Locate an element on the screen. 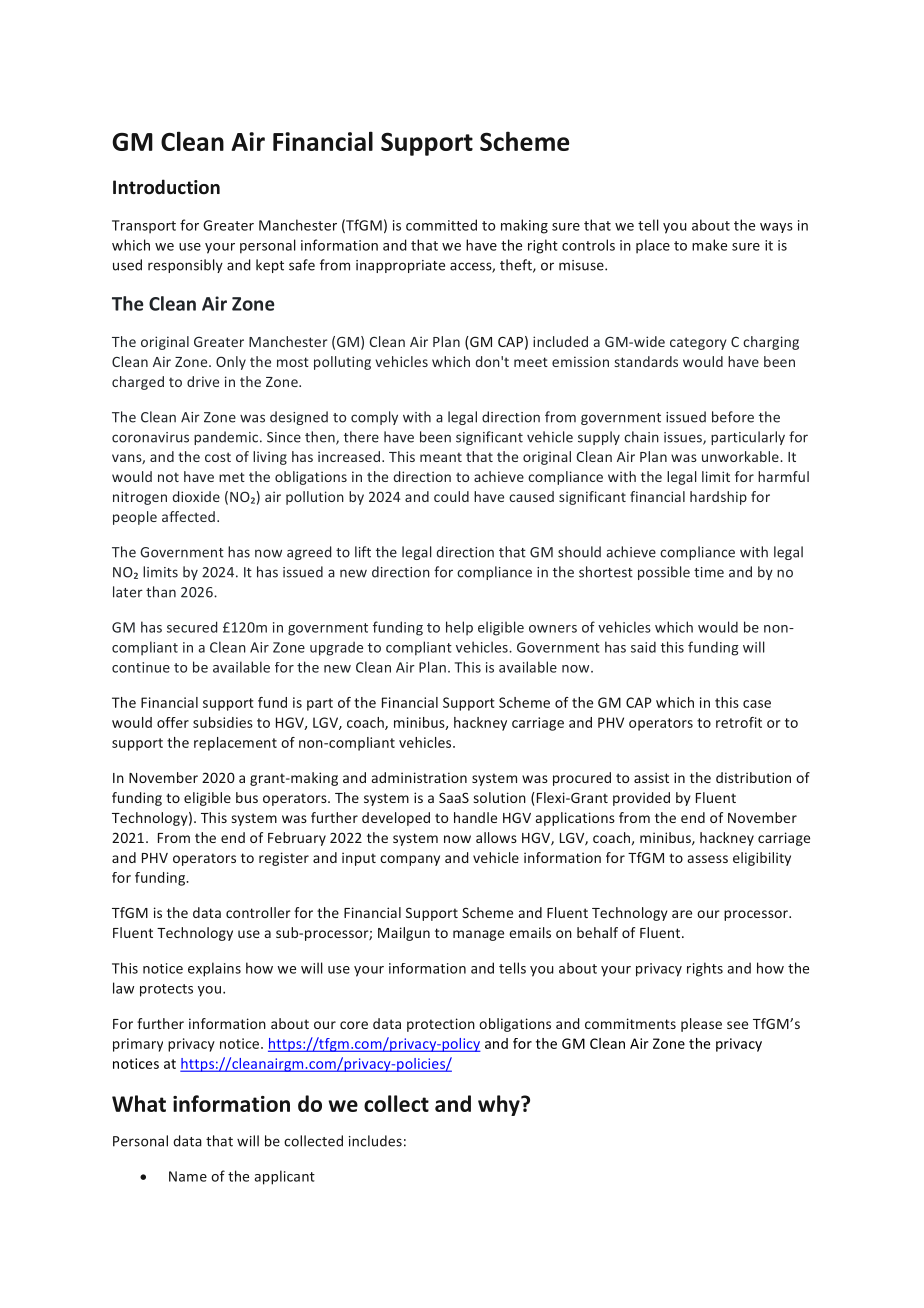 This screenshot has width=924, height=1308. Name is located at coordinates (188, 1176).
